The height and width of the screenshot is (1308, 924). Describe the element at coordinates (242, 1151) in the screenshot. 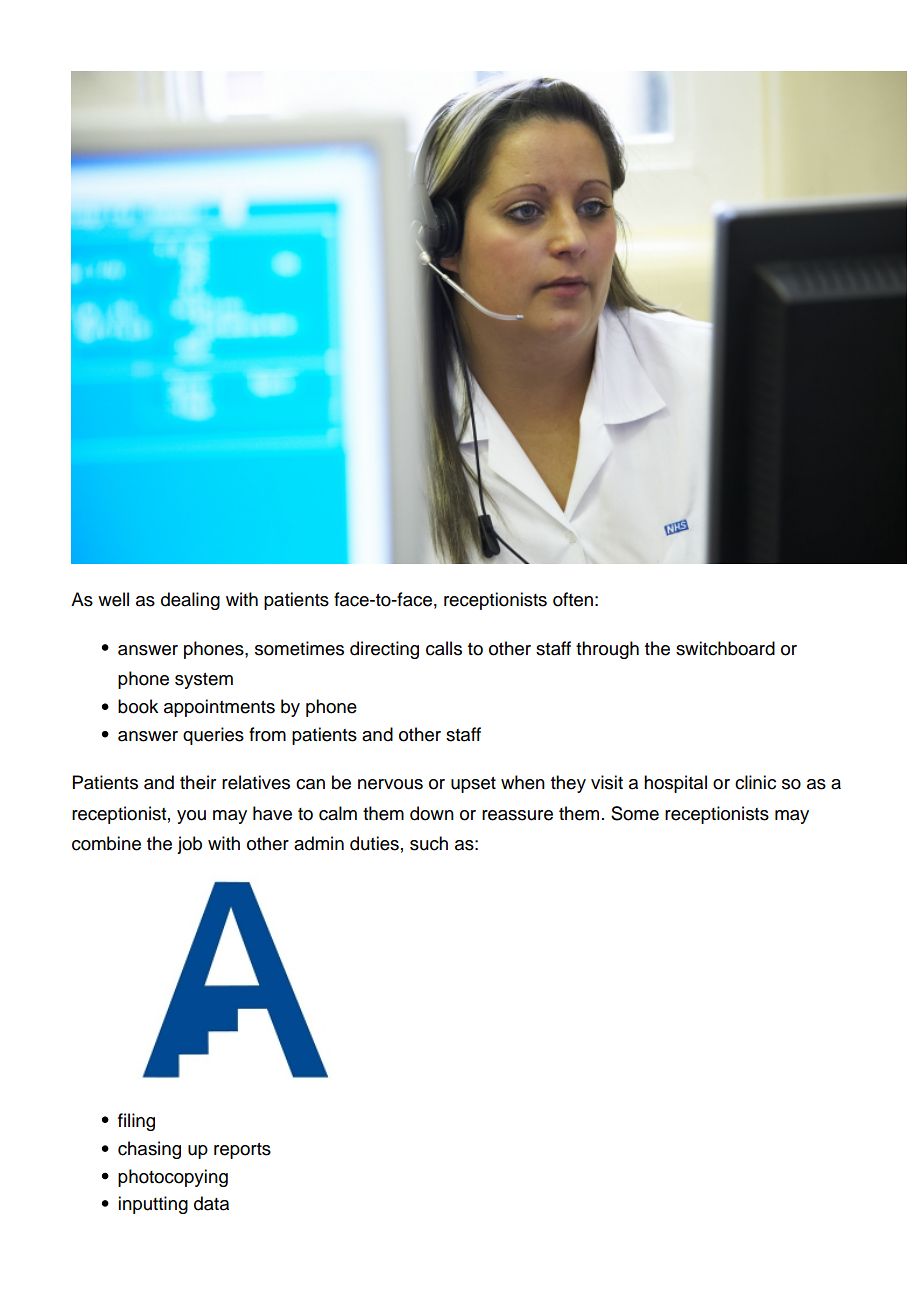

I see `reports` at that location.
